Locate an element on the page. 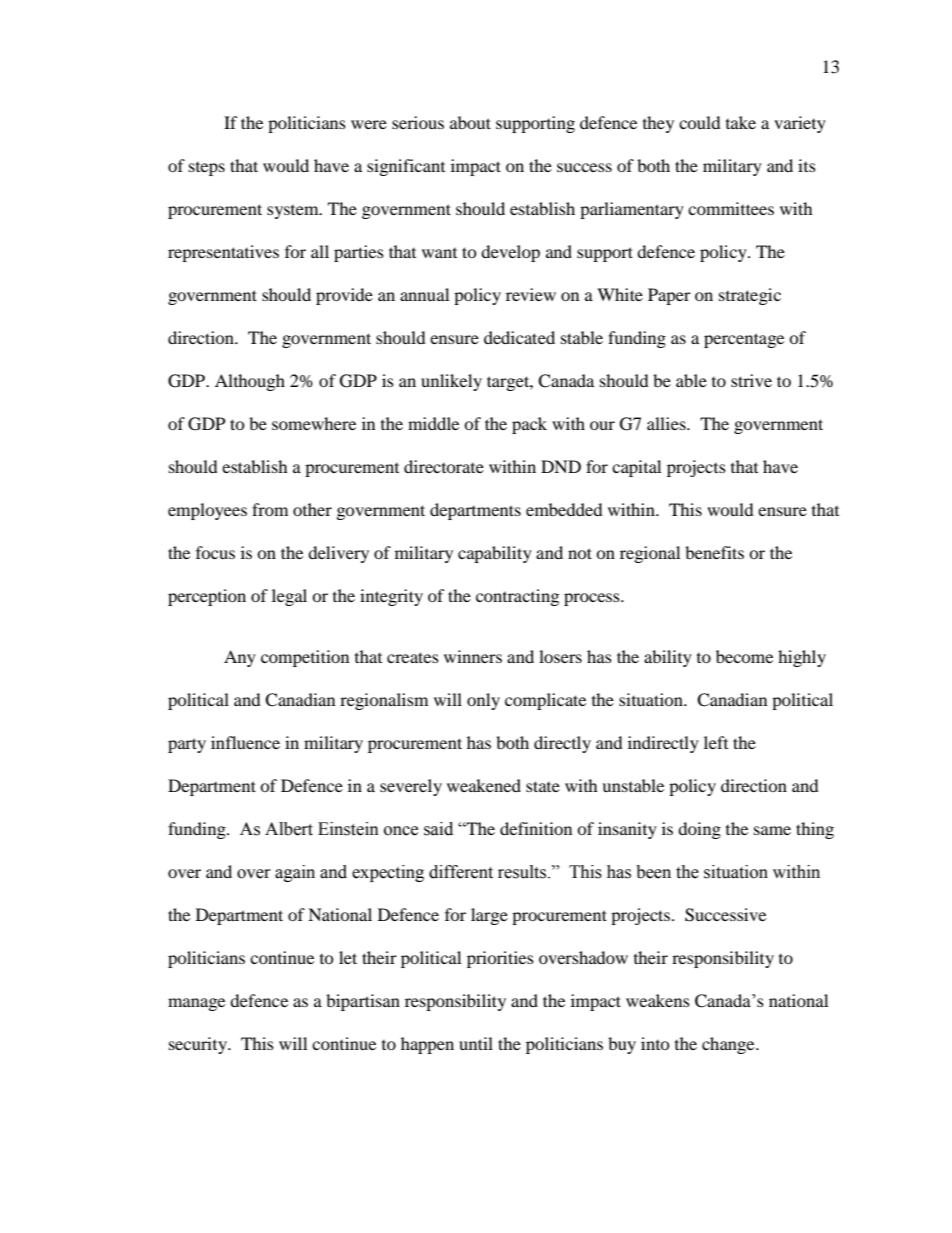 The image size is (952, 1233). influence is located at coordinates (245, 742).
